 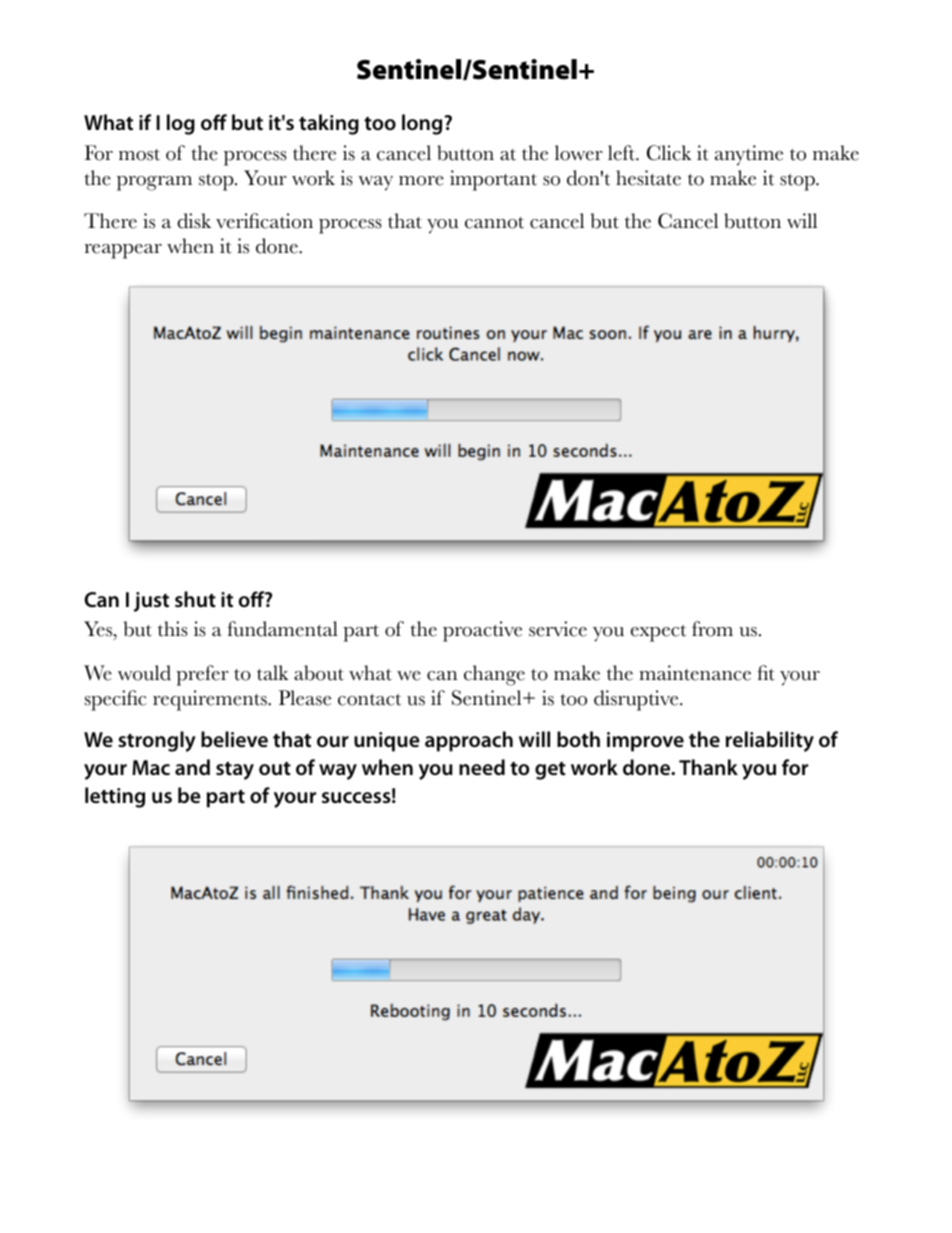 I want to click on from, so click(x=712, y=629).
